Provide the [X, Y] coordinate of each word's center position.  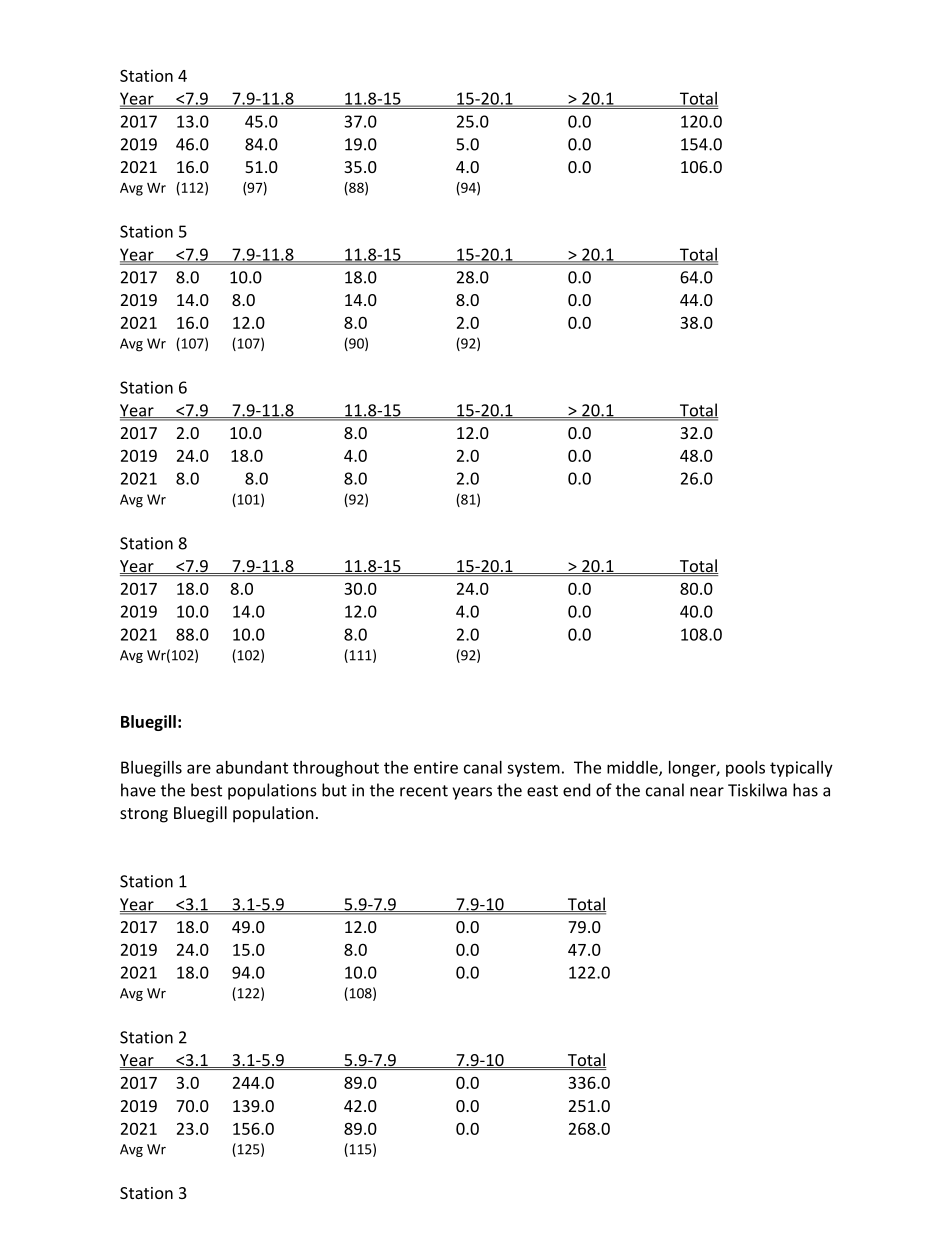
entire [436, 767]
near [707, 792]
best [206, 790]
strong [144, 815]
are [199, 769]
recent [424, 791]
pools [745, 769]
